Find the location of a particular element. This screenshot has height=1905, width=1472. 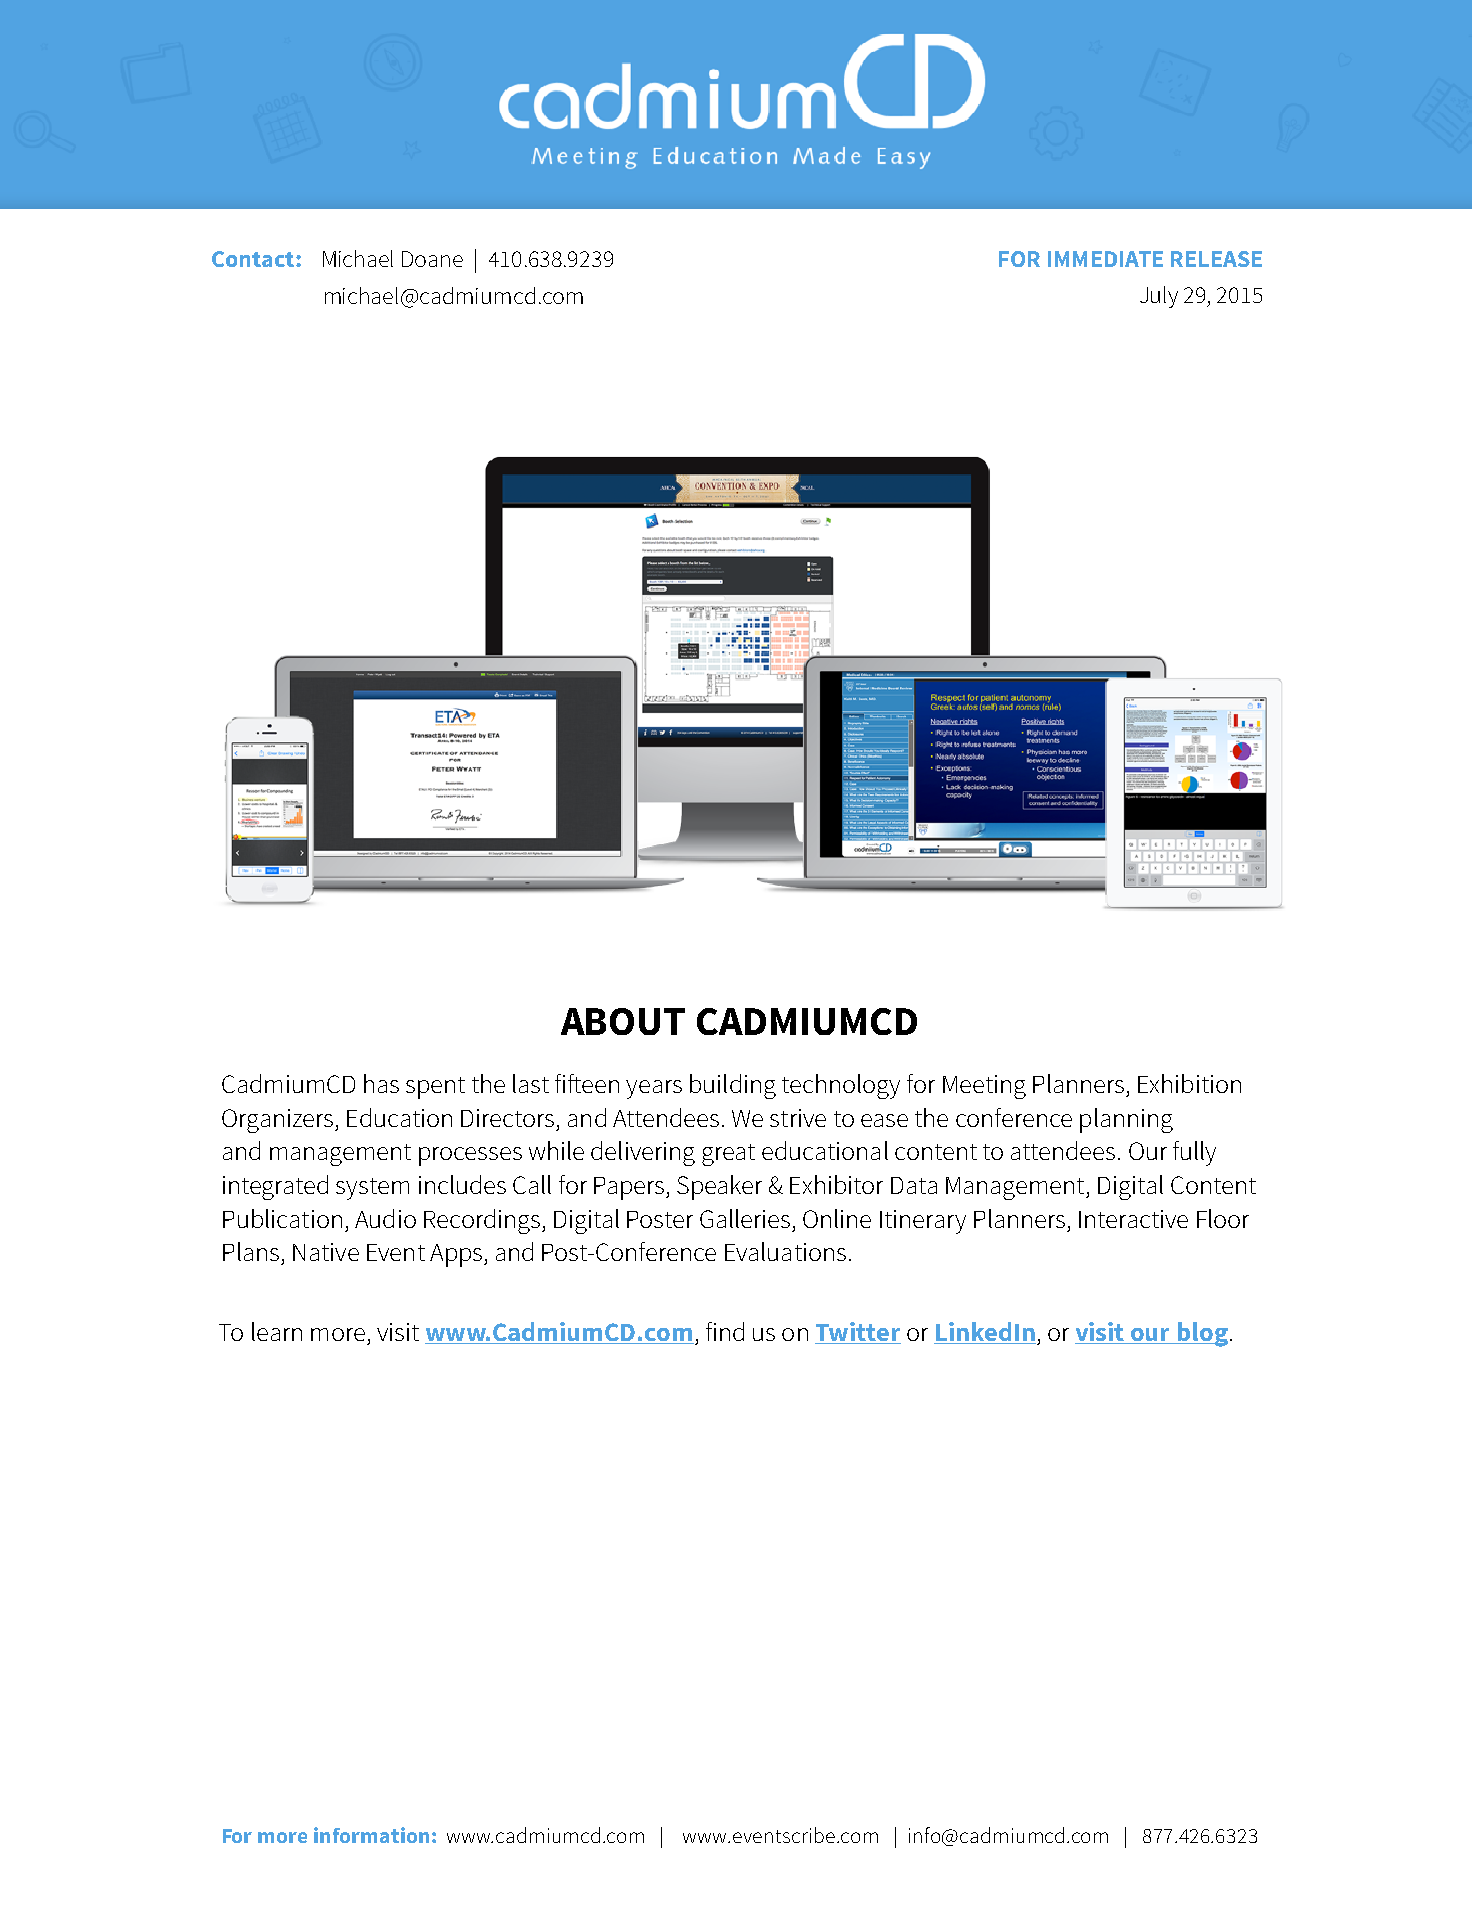

building is located at coordinates (733, 1086).
